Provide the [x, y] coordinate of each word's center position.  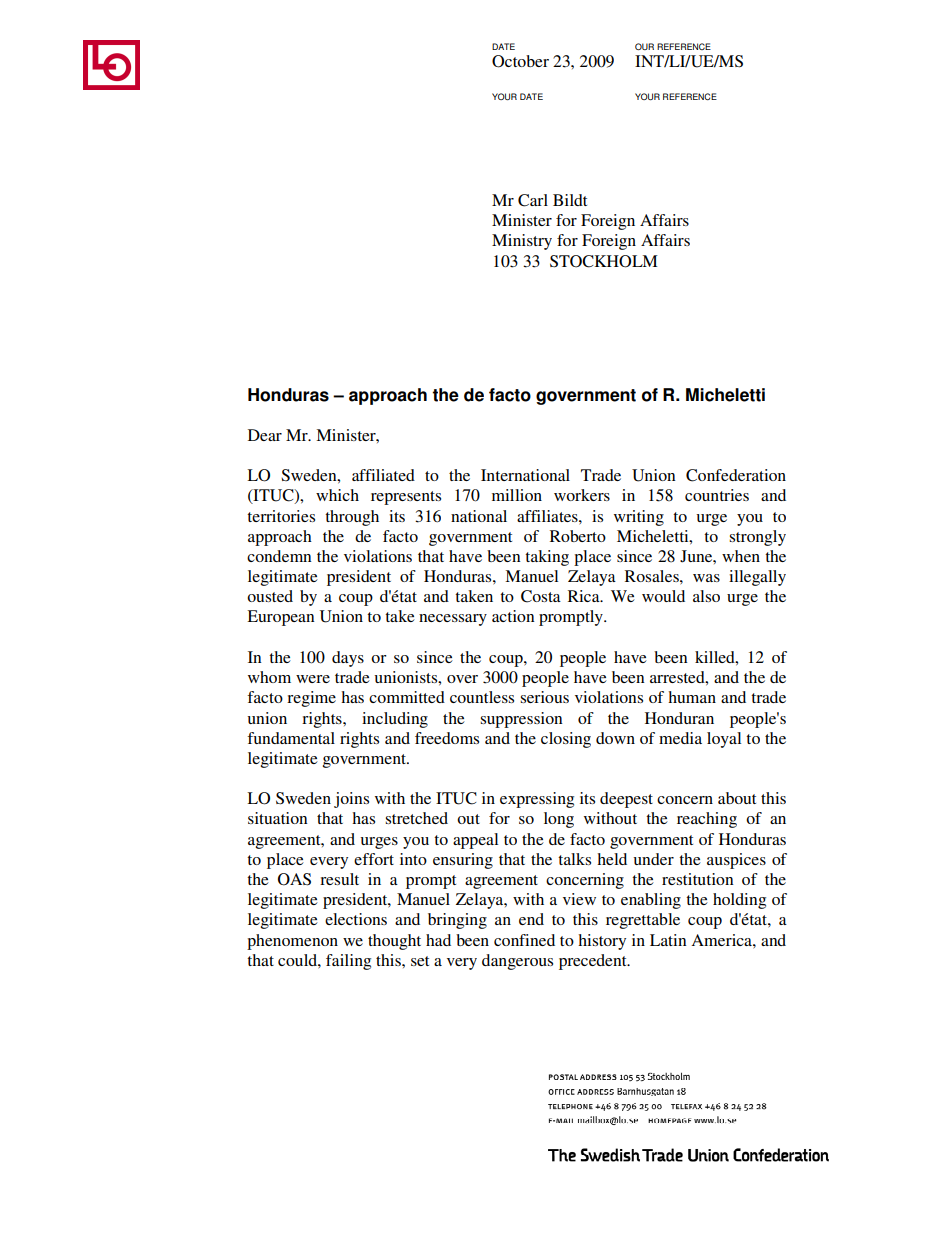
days [348, 659]
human [692, 697]
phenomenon [292, 942]
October [520, 61]
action [513, 616]
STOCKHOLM [604, 261]
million [517, 495]
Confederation [736, 475]
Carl [533, 200]
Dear [265, 435]
